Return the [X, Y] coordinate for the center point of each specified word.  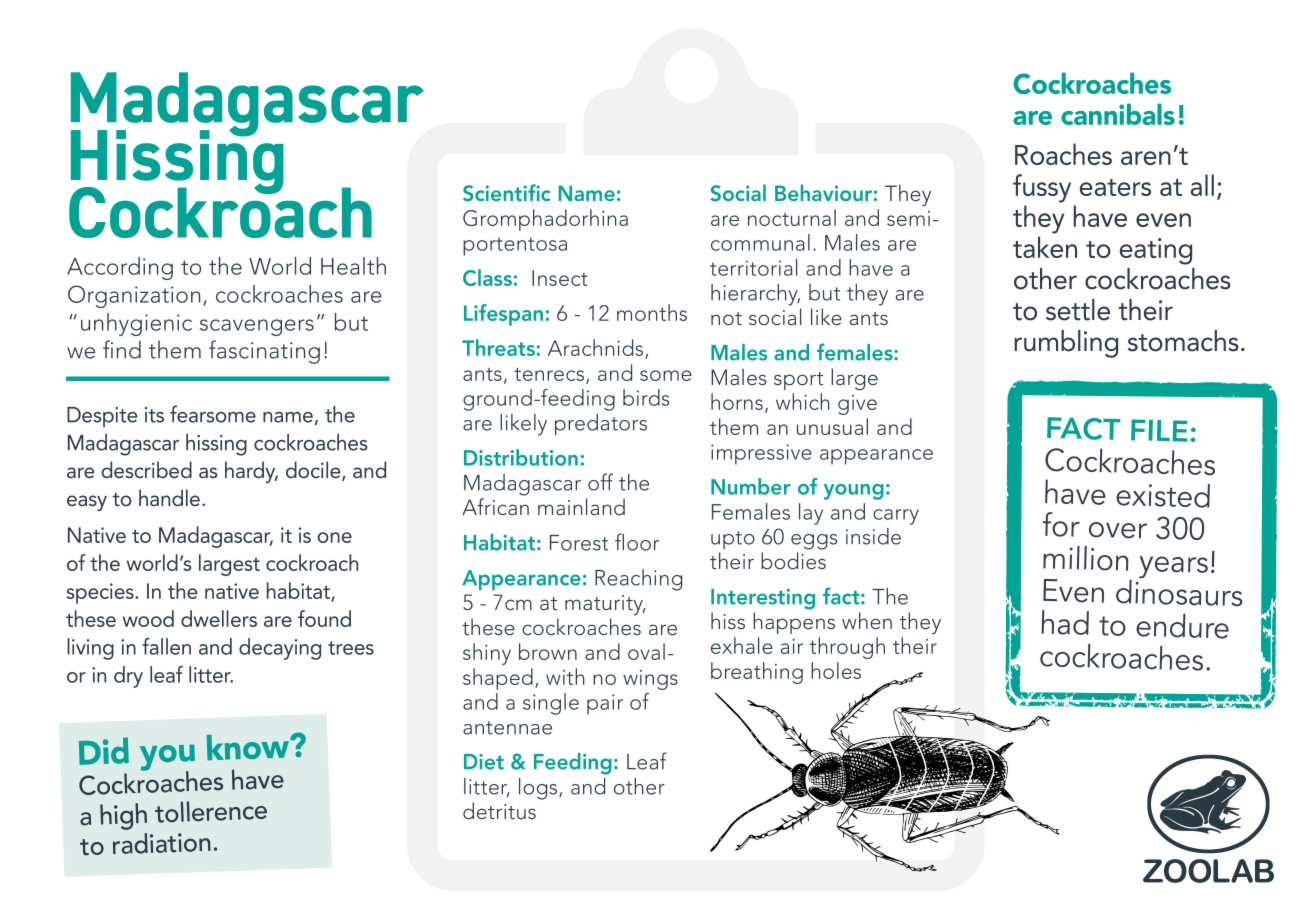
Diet [484, 762]
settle [1078, 310]
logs [539, 789]
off [600, 482]
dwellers [219, 618]
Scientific [506, 193]
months [652, 312]
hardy [251, 472]
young [854, 492]
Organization [134, 296]
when [867, 621]
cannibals [1118, 114]
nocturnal [792, 217]
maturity [605, 605]
